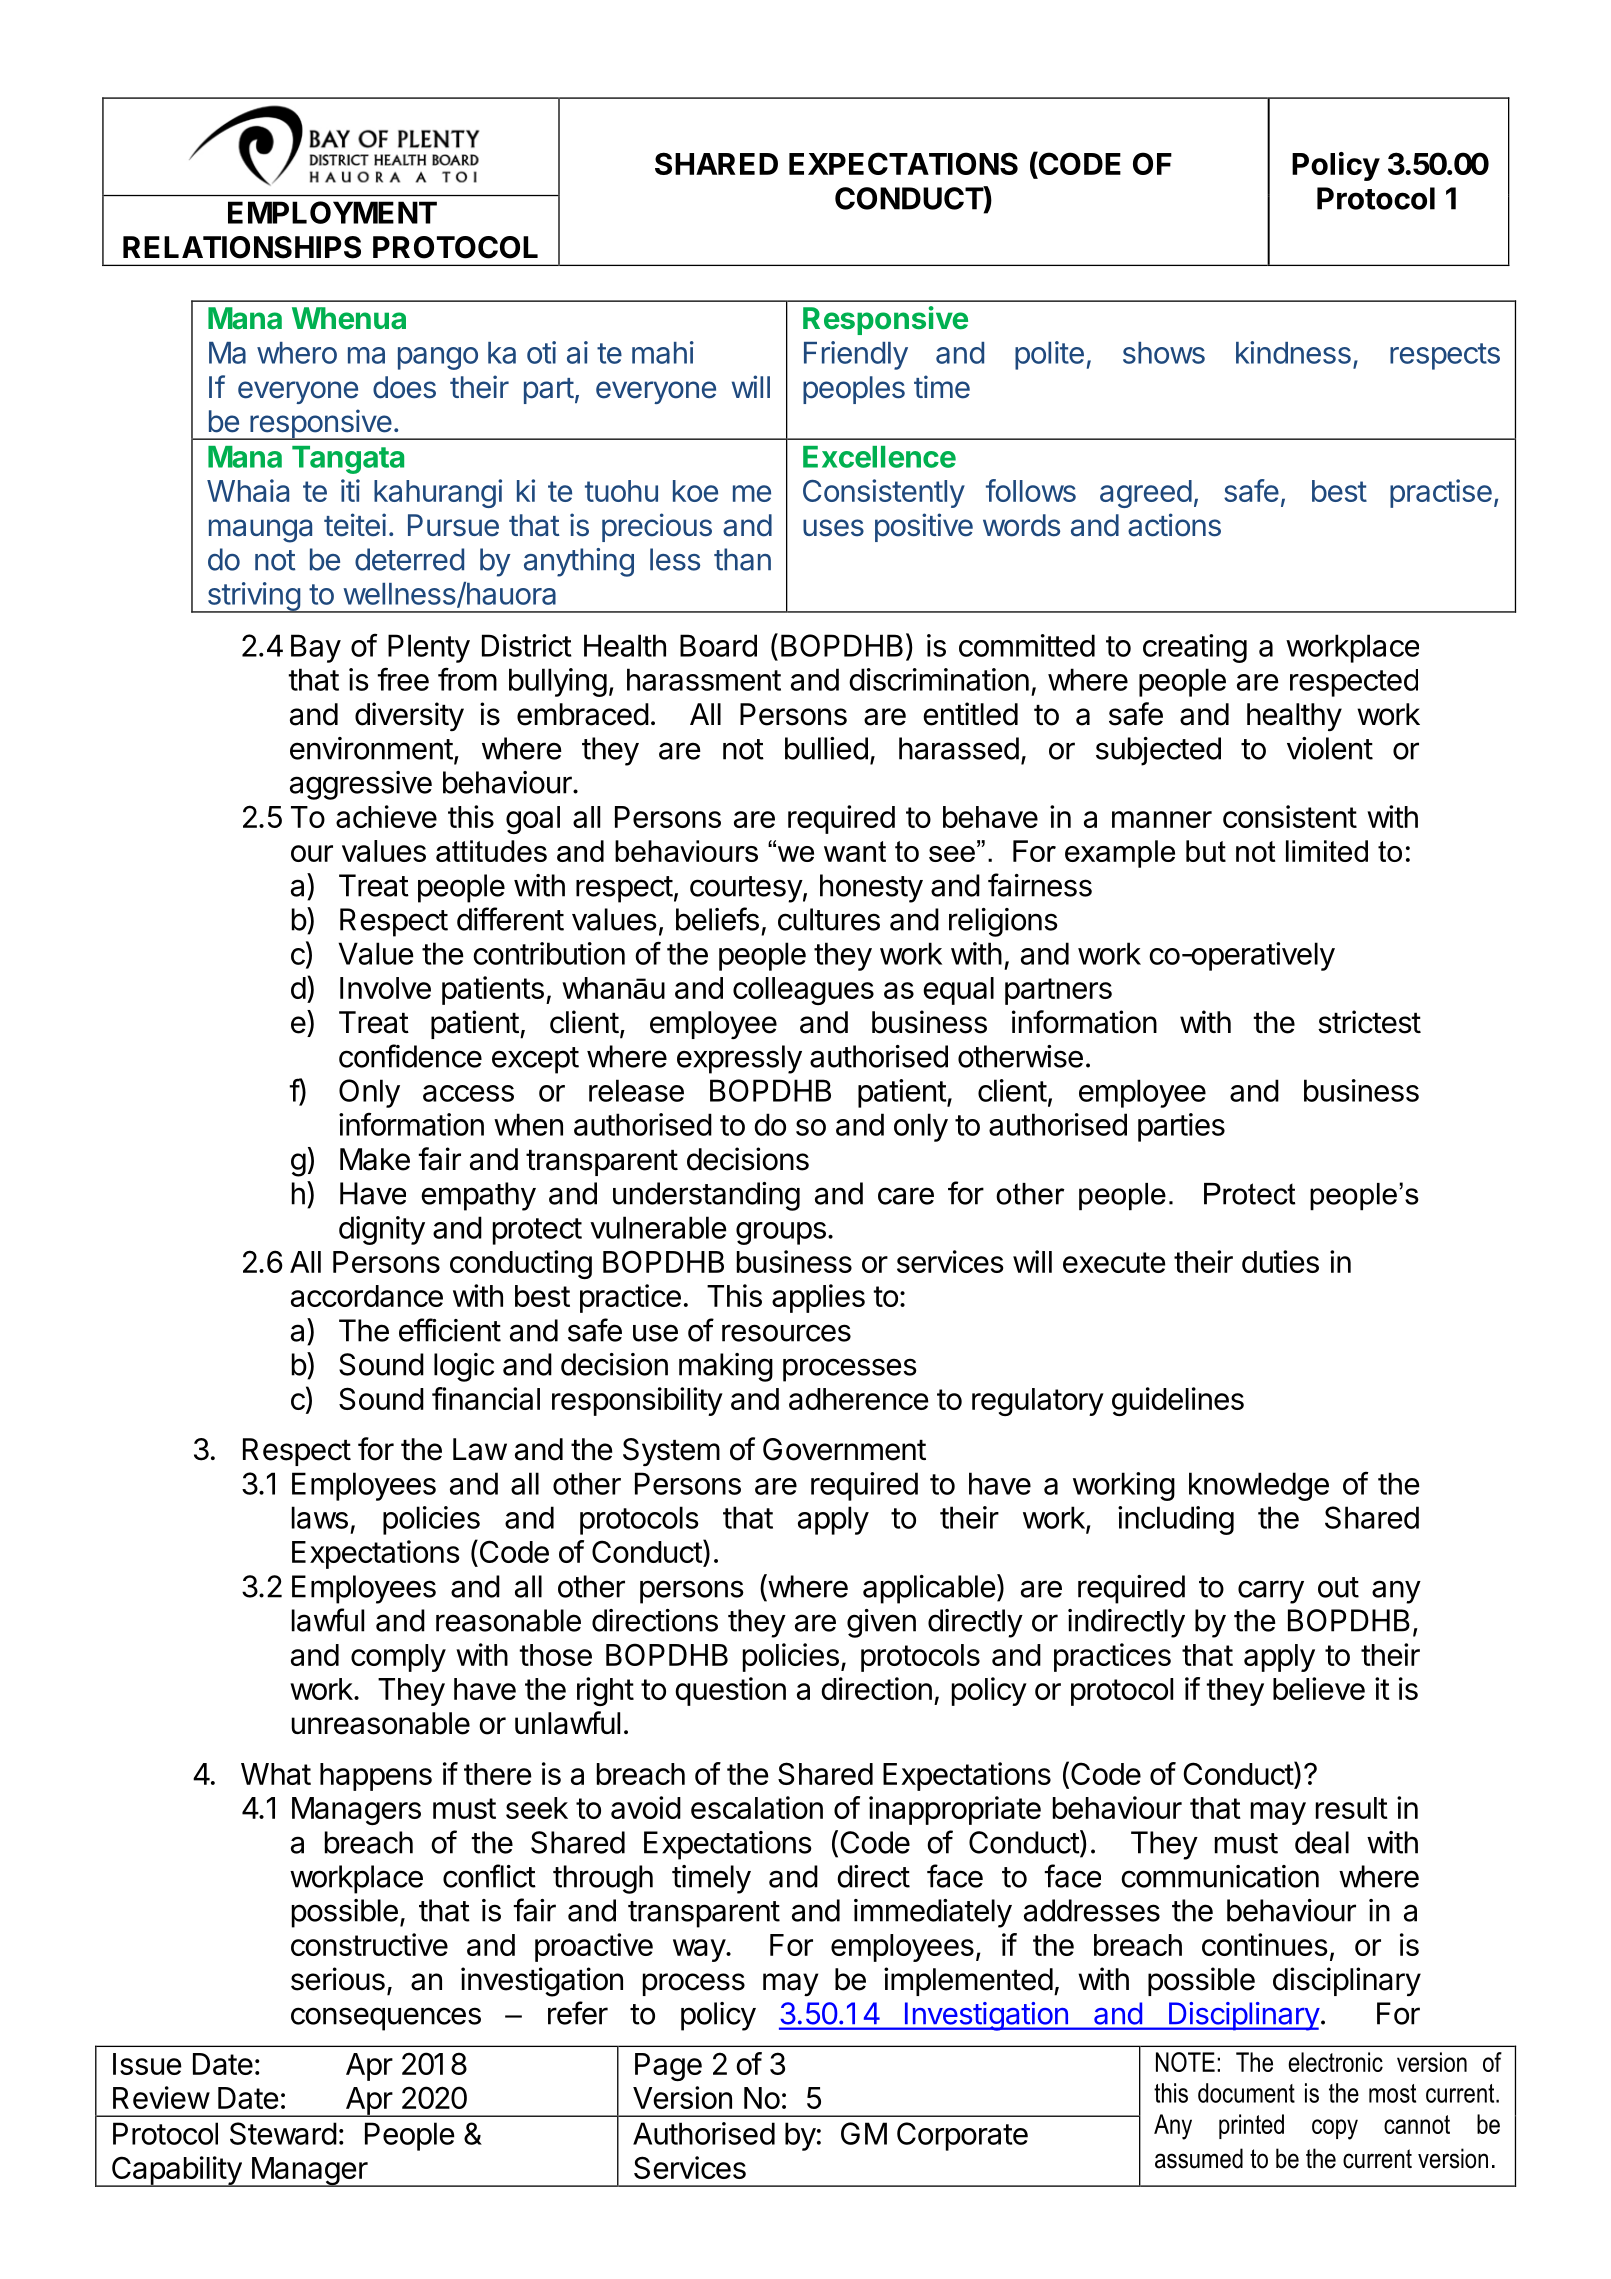  I want to click on duties, so click(1280, 1261).
